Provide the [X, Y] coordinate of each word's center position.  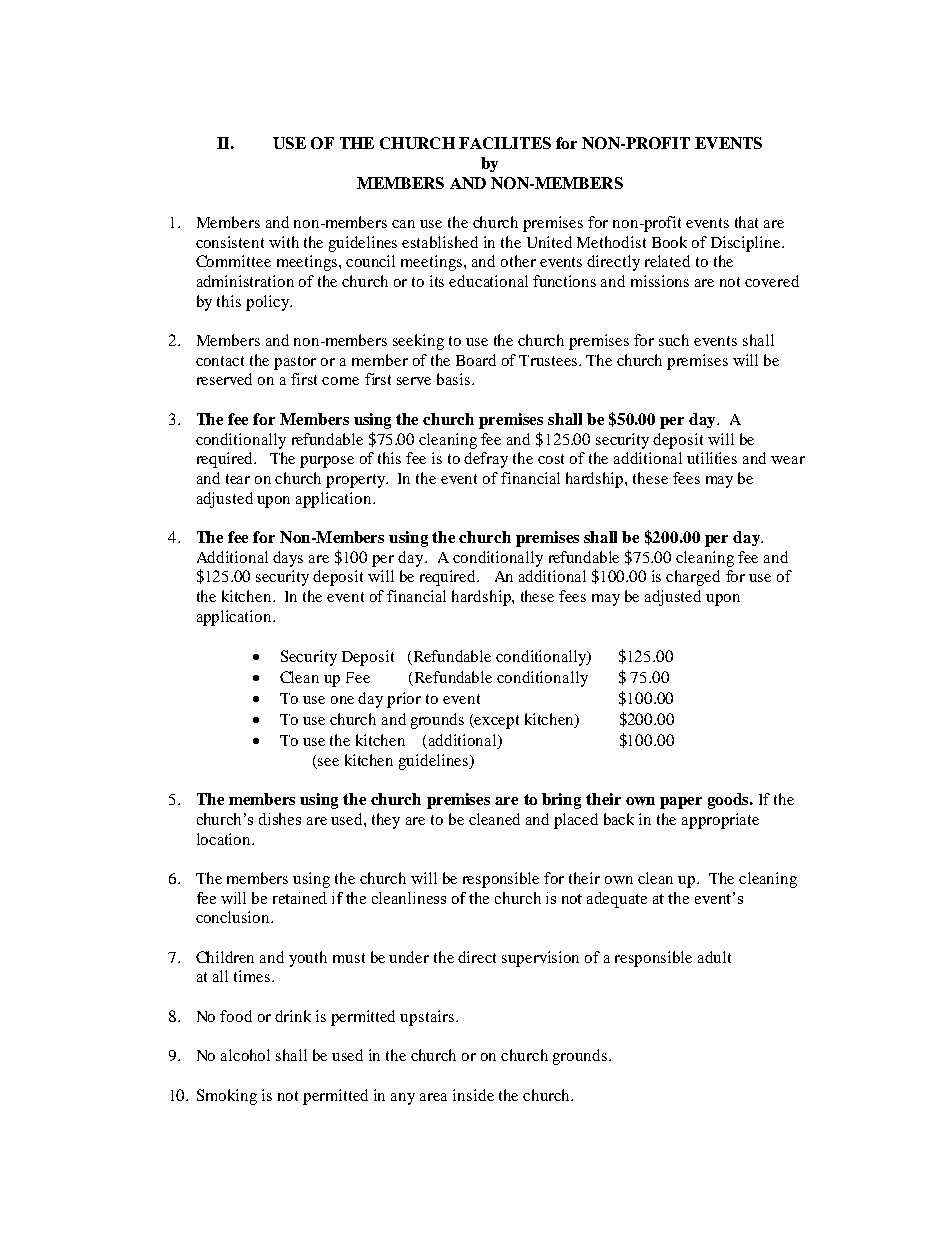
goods [729, 801]
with [284, 242]
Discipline [747, 244]
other [518, 261]
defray [486, 460]
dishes [280, 819]
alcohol [245, 1055]
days [288, 559]
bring [561, 801]
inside [473, 1095]
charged [693, 578]
